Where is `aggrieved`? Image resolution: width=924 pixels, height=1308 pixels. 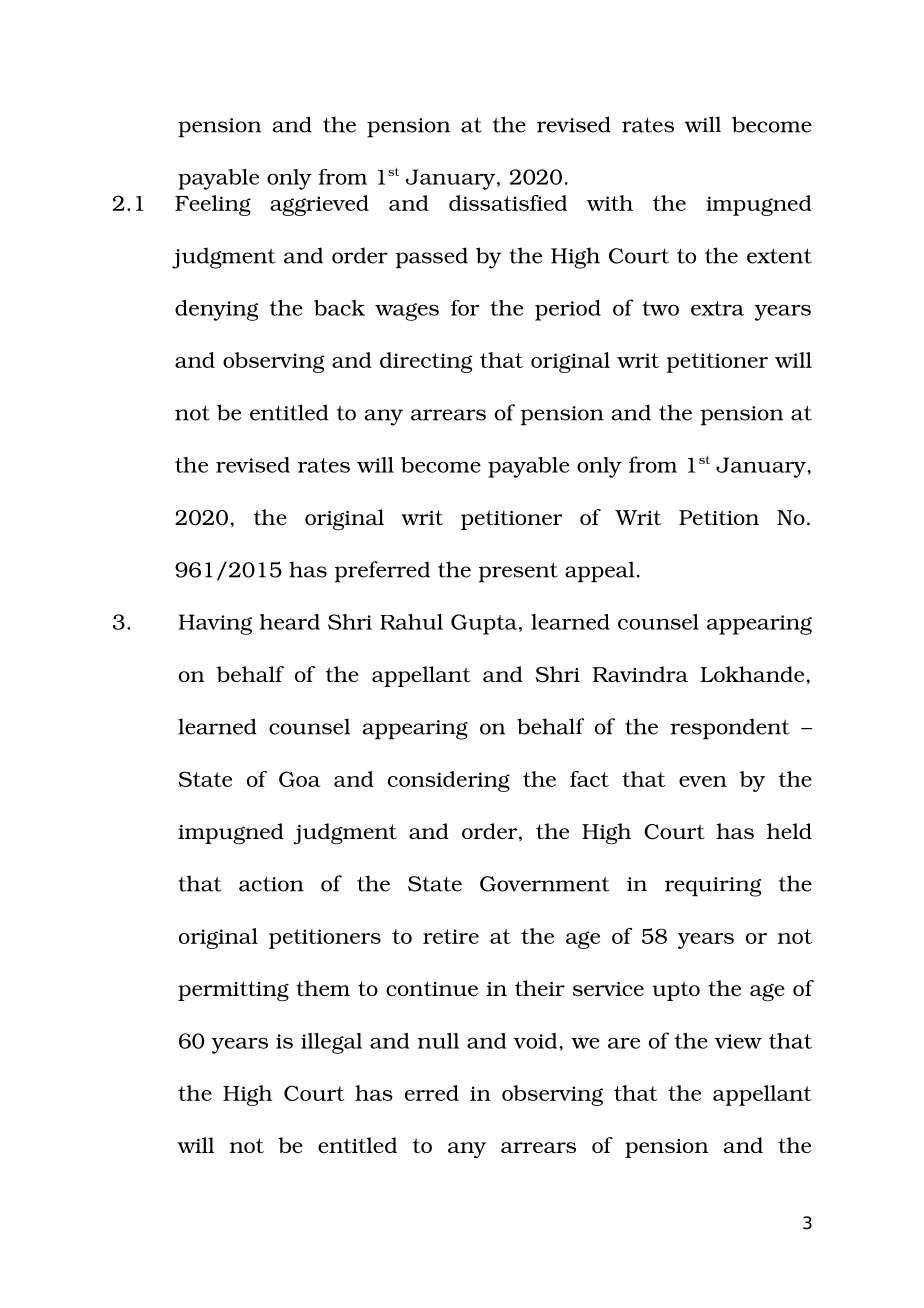 aggrieved is located at coordinates (319, 205).
